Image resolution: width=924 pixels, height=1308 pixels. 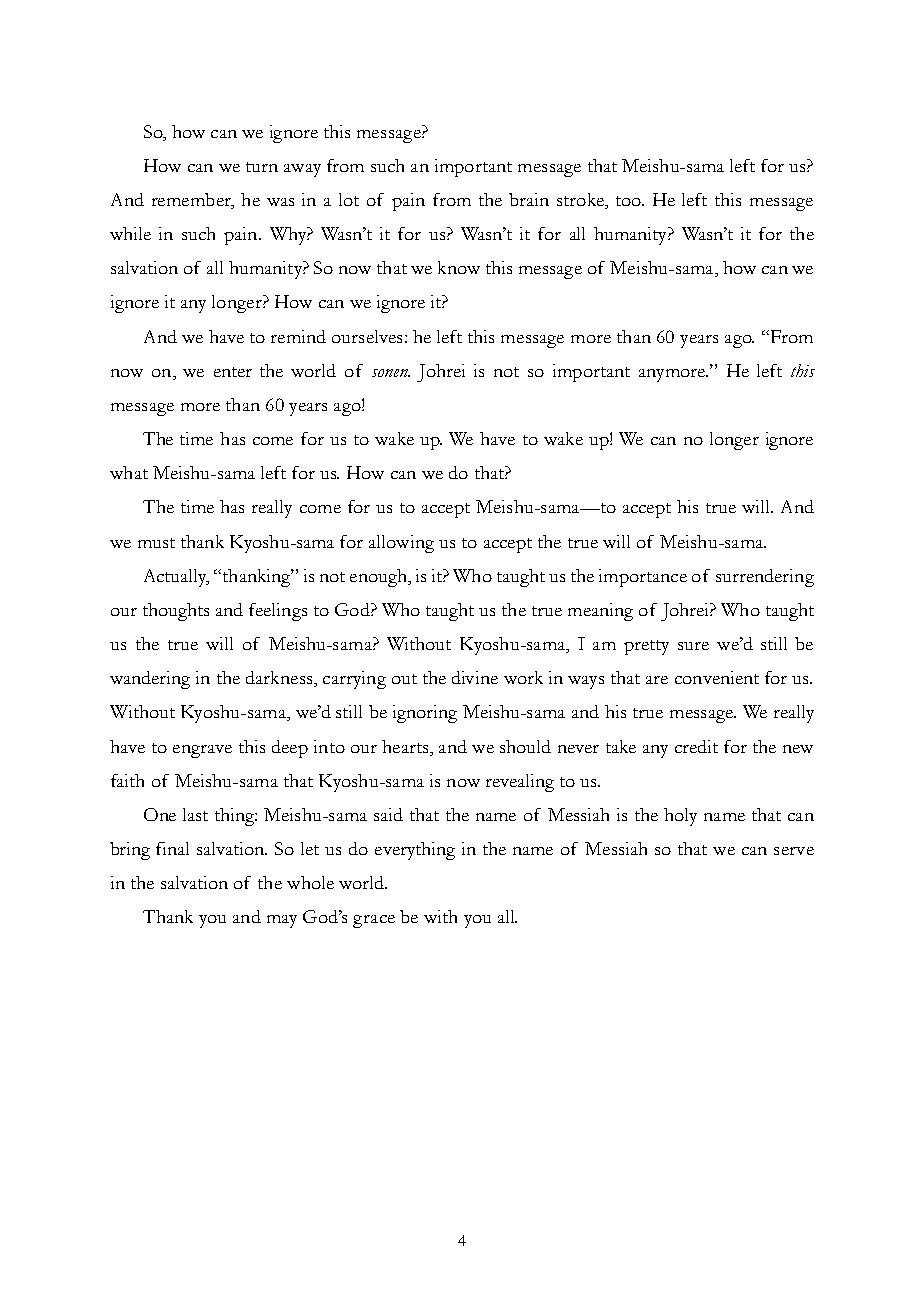 What do you see at coordinates (192, 201) in the image?
I see `remember` at bounding box center [192, 201].
